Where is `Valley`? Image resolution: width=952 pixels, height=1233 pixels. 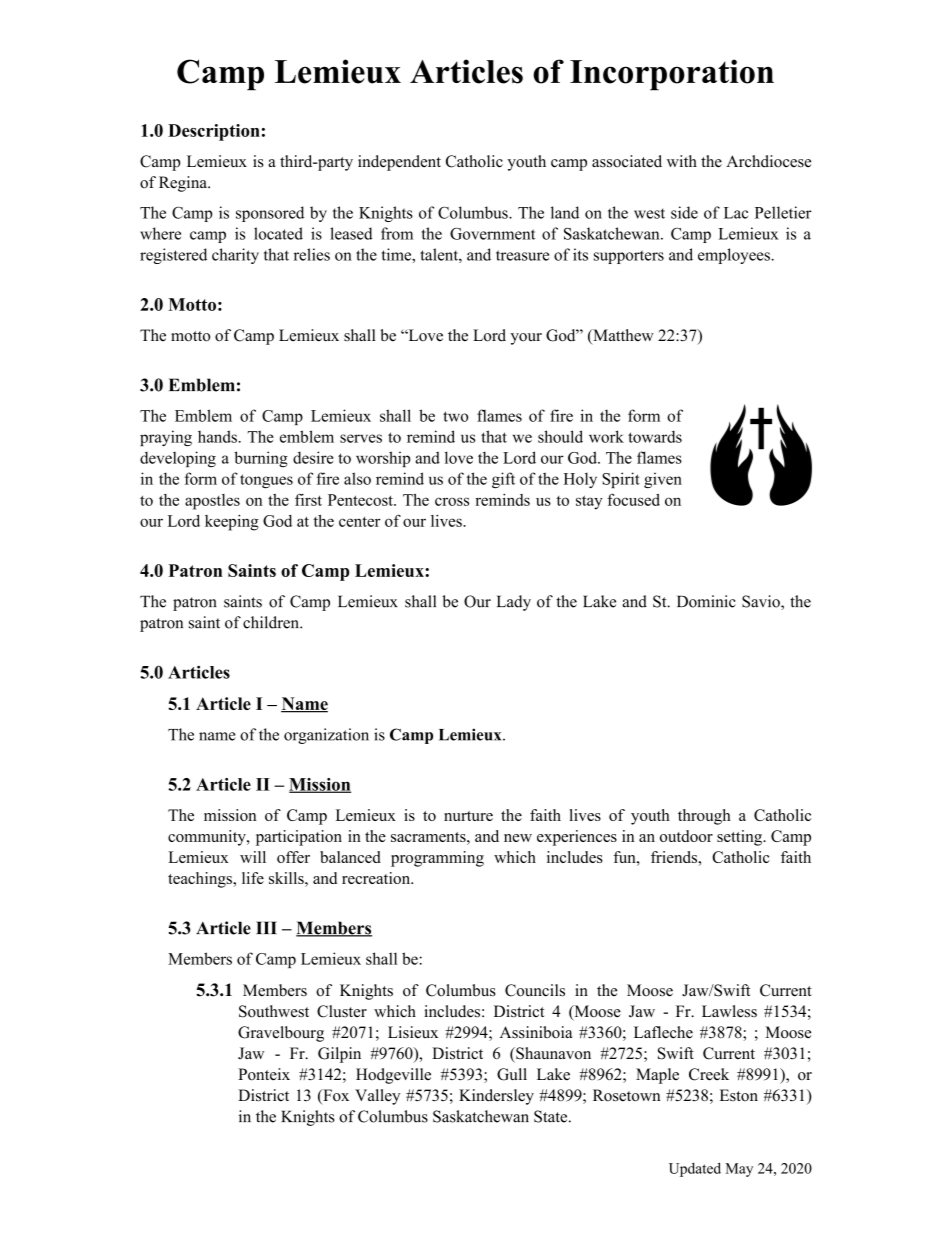
Valley is located at coordinates (377, 1097).
